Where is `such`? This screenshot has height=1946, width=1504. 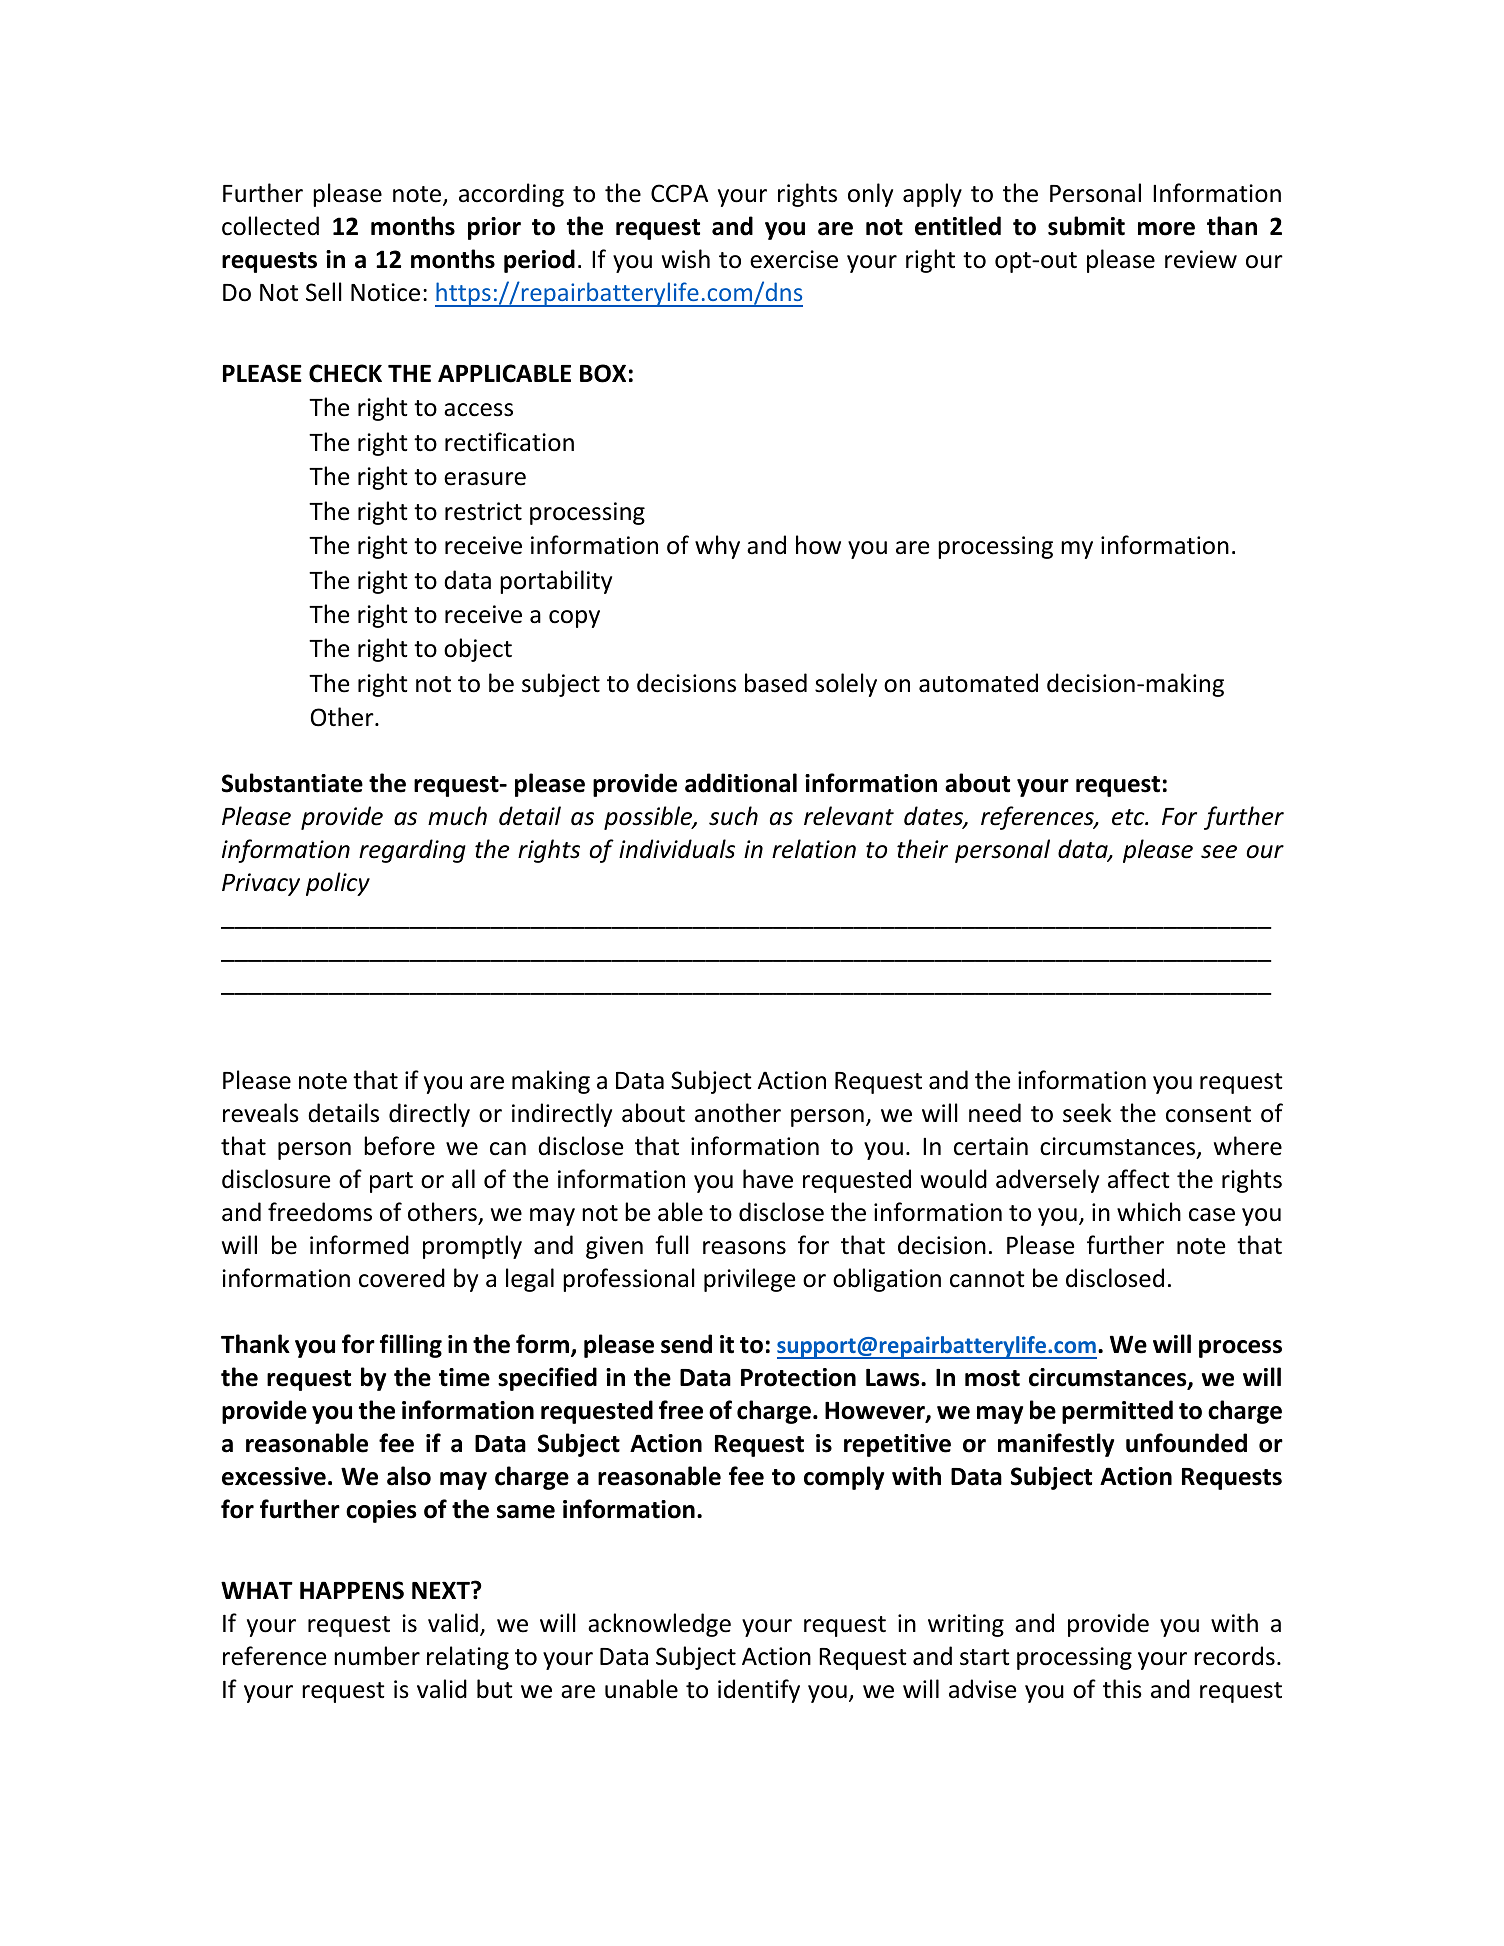
such is located at coordinates (733, 816).
